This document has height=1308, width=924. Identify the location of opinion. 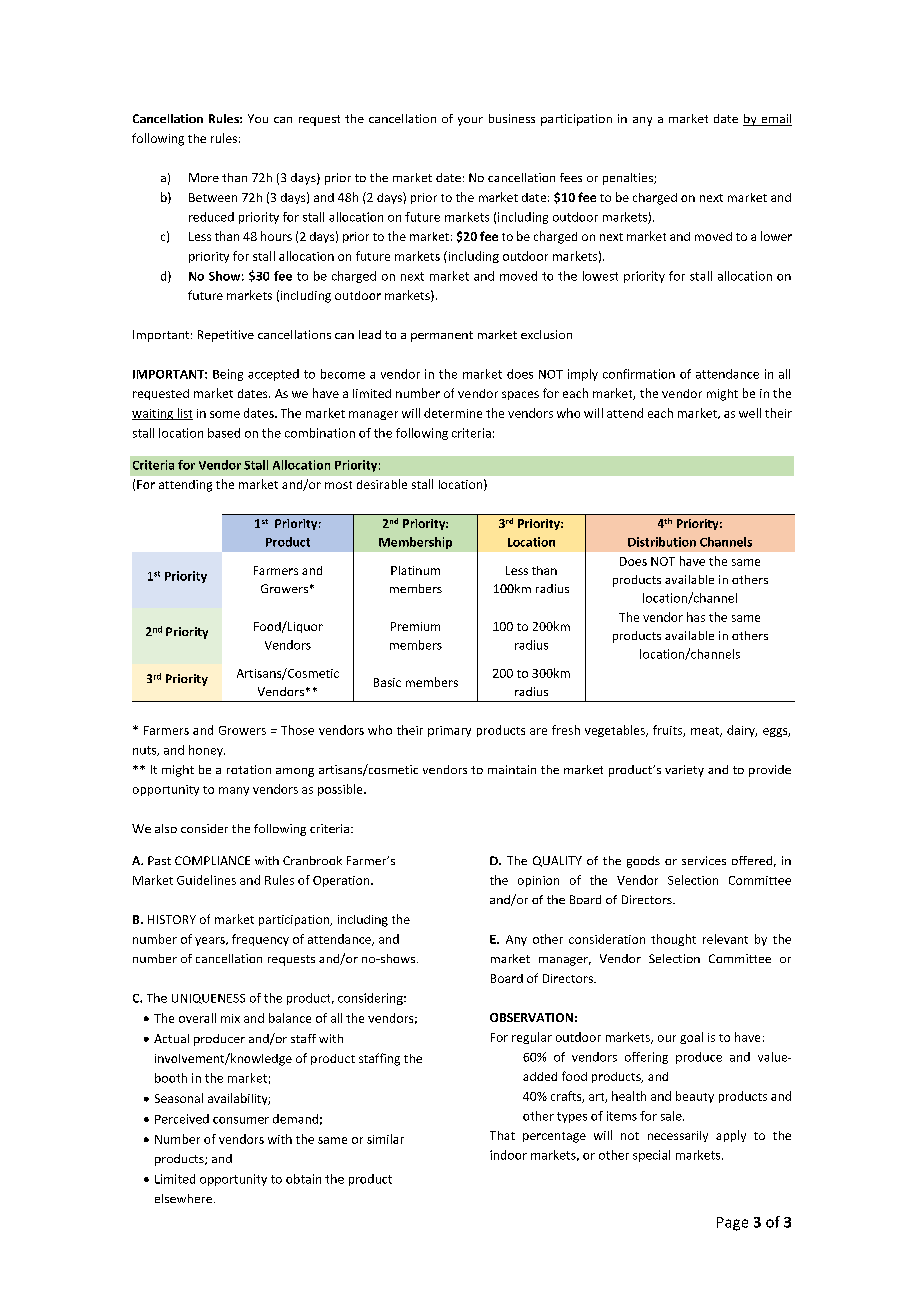
(538, 881).
